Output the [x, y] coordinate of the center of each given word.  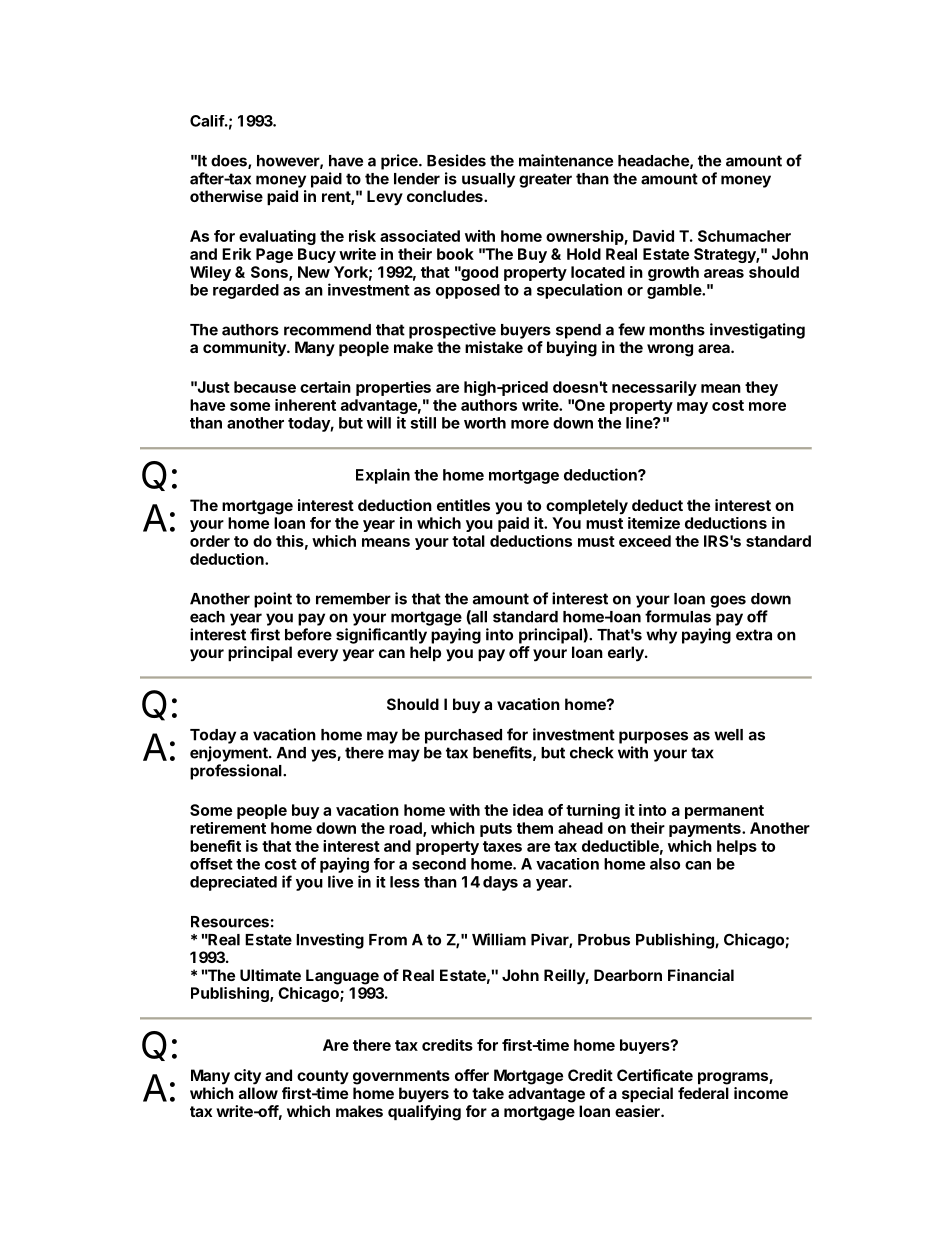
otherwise [226, 196]
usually [488, 180]
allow [258, 1093]
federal [703, 1093]
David [653, 236]
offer [472, 1075]
